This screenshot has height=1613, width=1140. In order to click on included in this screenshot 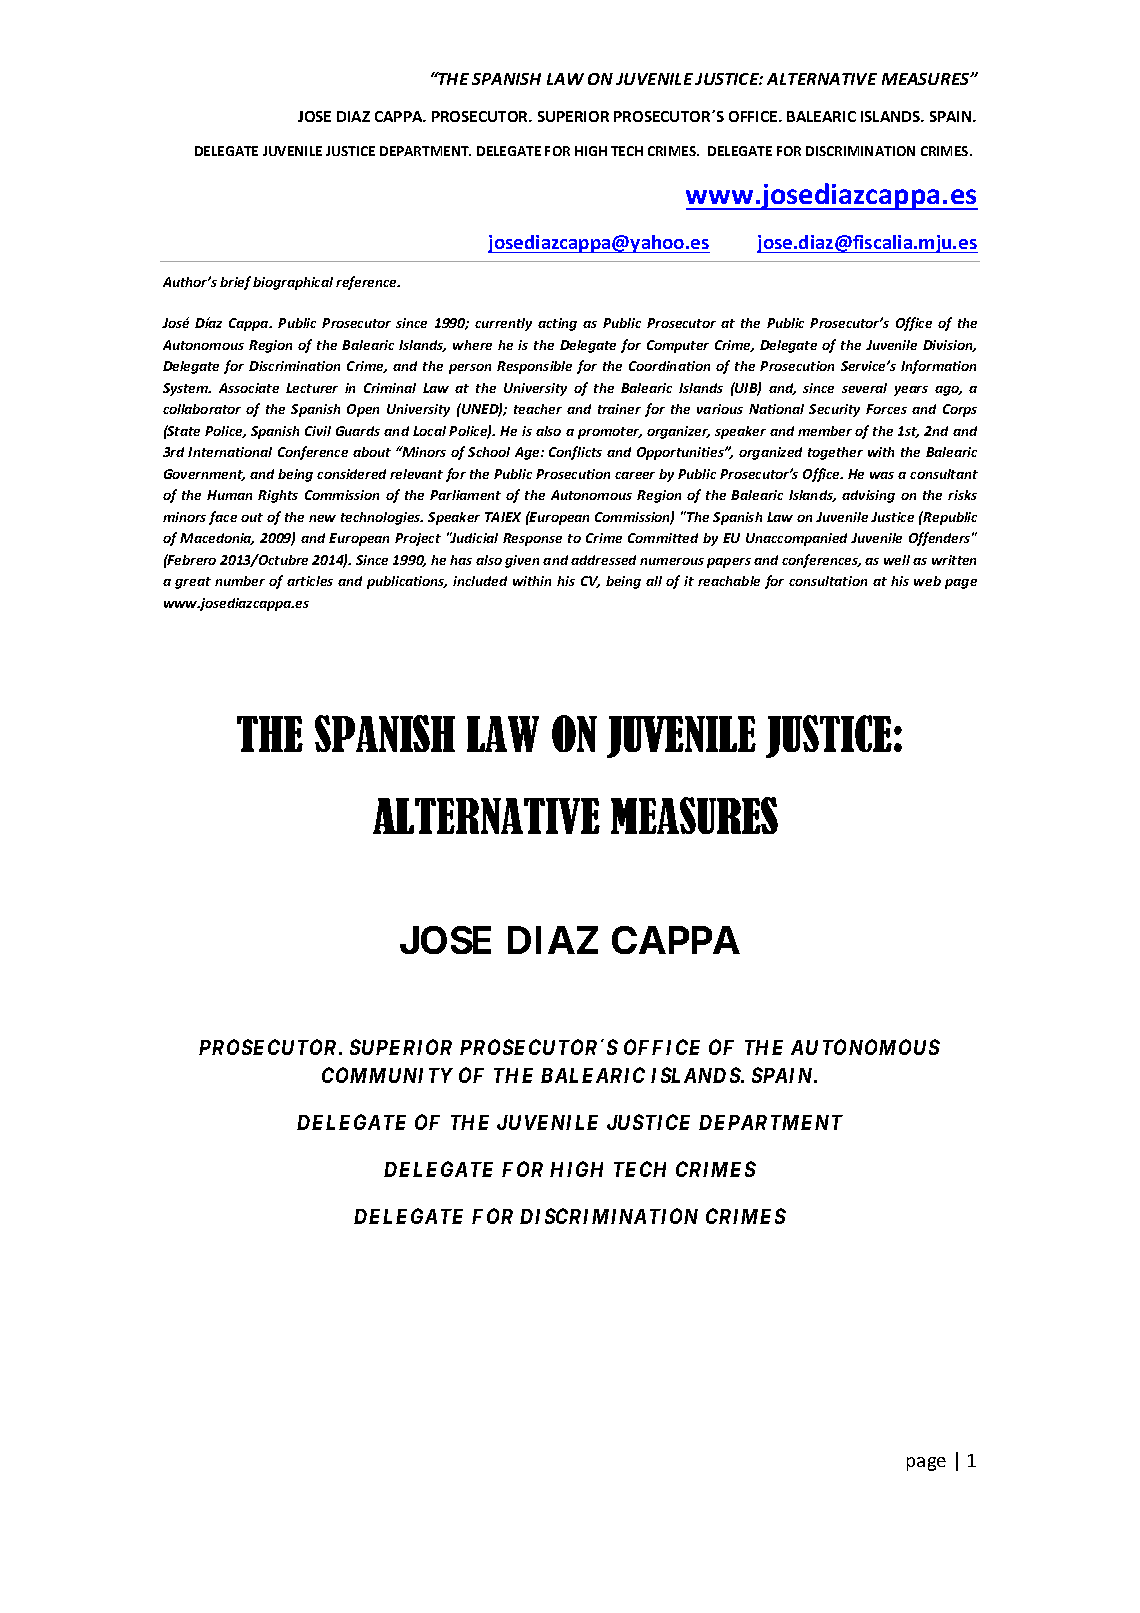, I will do `click(480, 581)`.
